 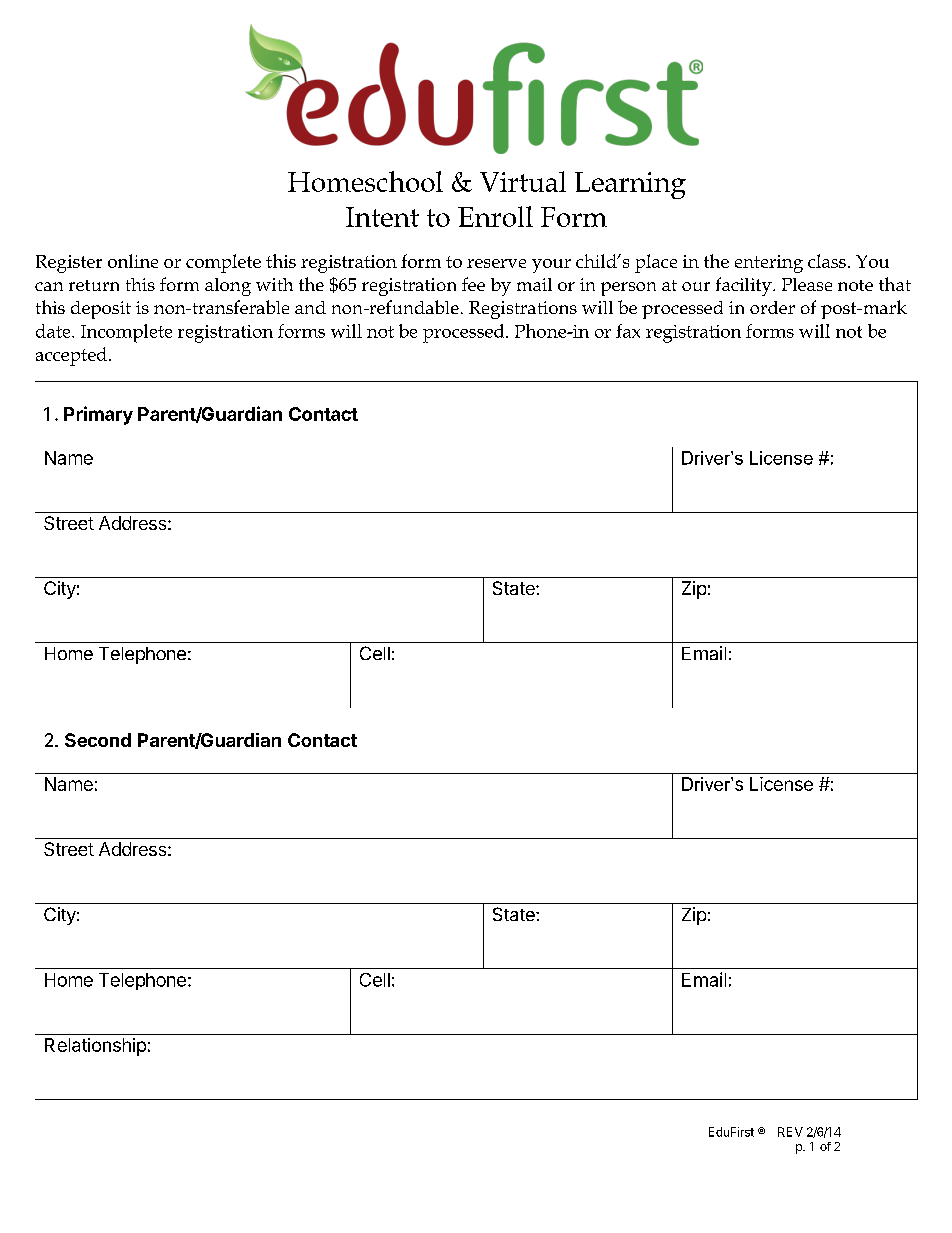 What do you see at coordinates (827, 261) in the screenshot?
I see `class` at bounding box center [827, 261].
